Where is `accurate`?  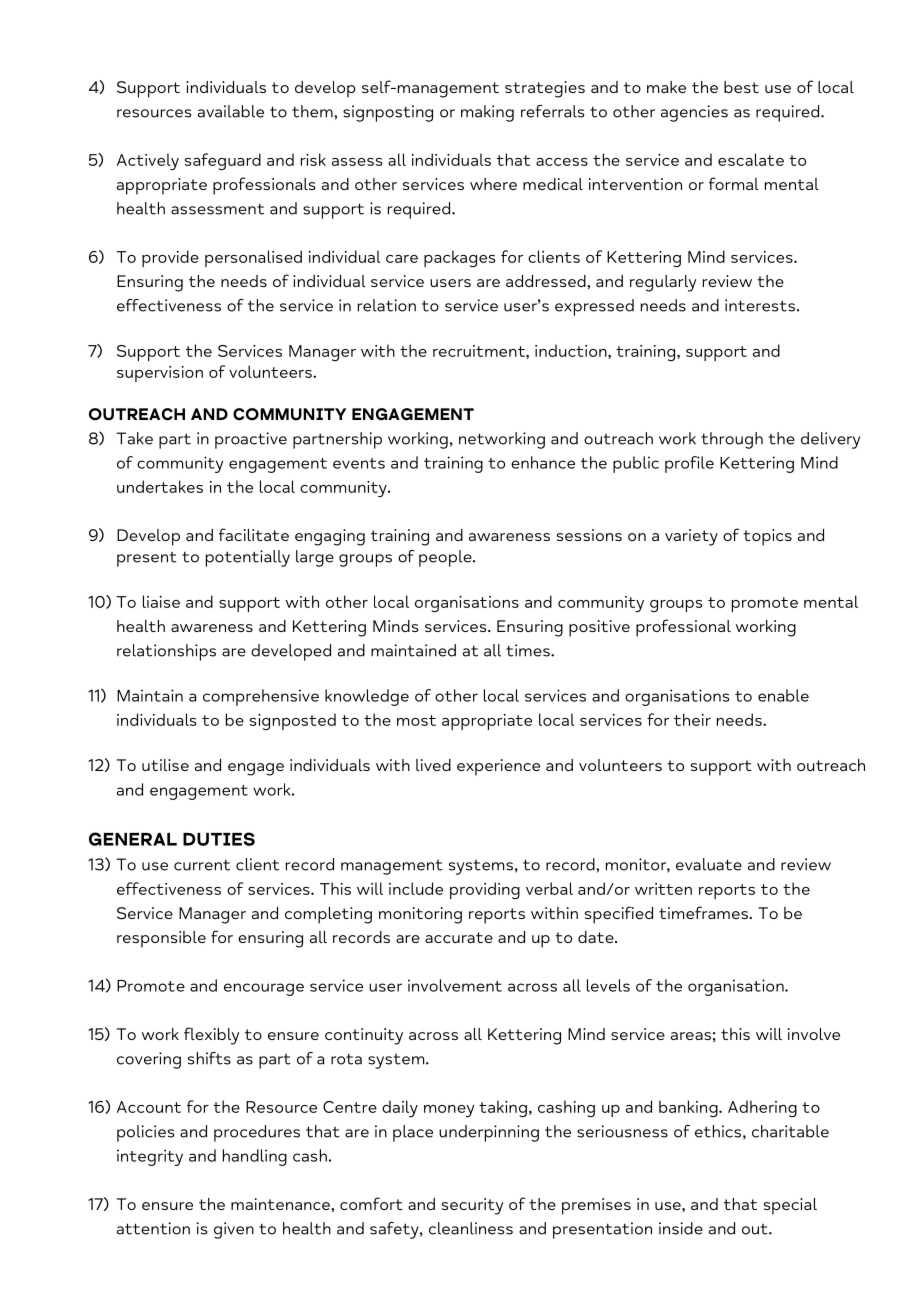
accurate is located at coordinates (459, 937).
